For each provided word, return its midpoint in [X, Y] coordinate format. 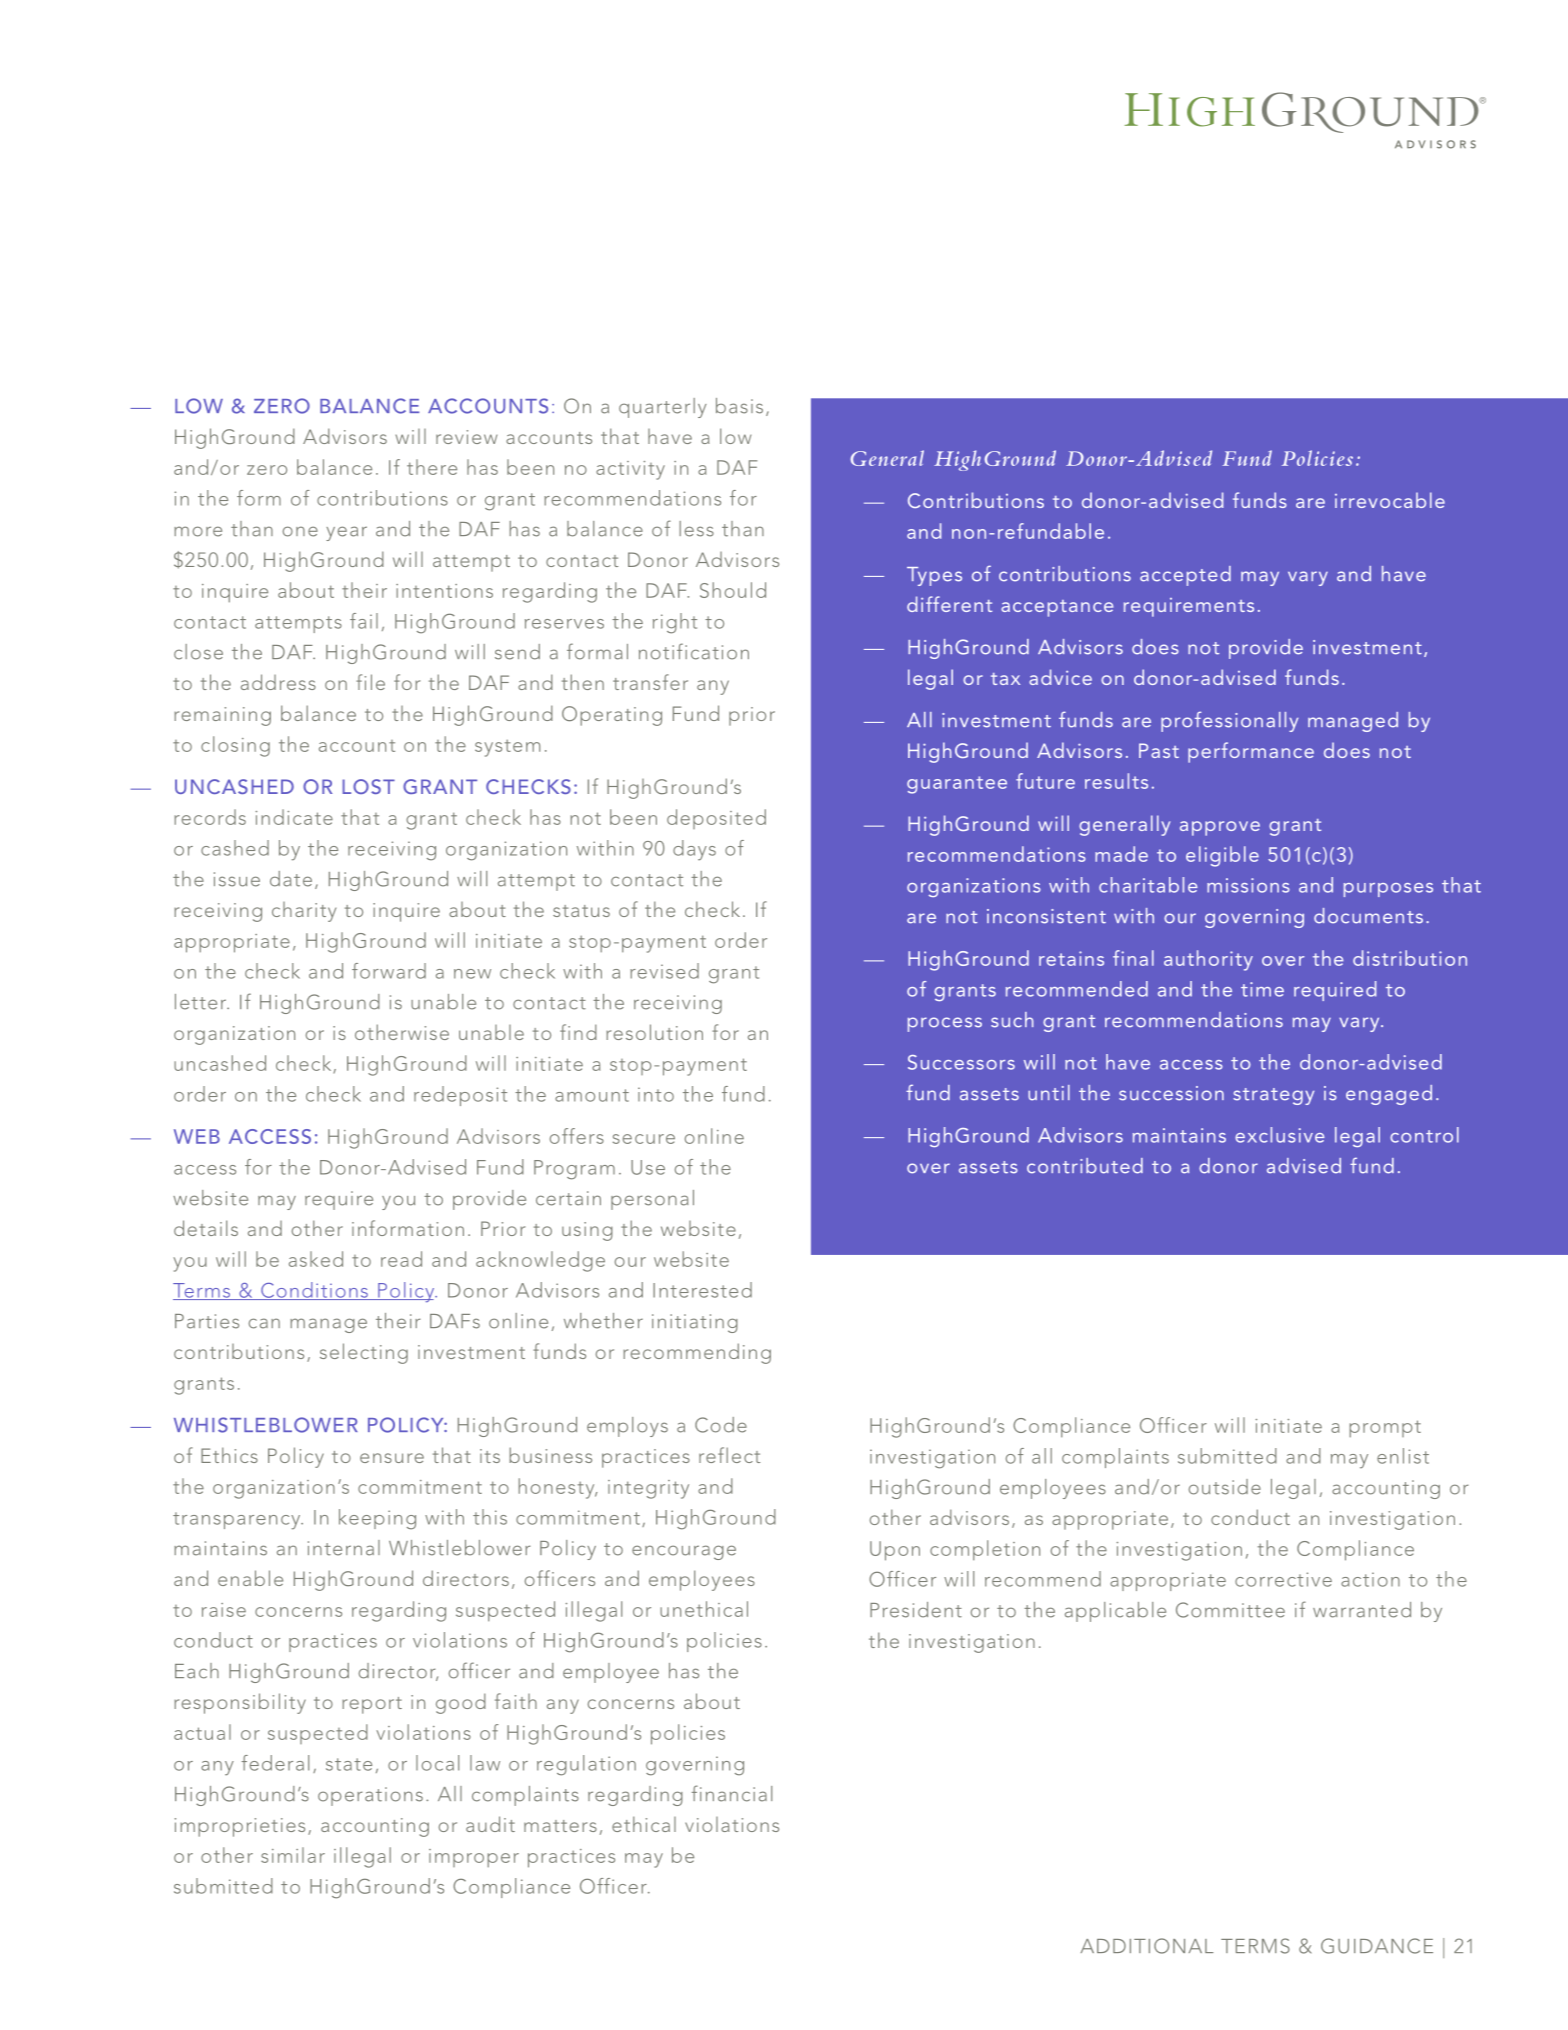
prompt [1385, 1428]
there [432, 467]
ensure [392, 1458]
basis [739, 406]
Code [721, 1425]
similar [293, 1855]
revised [664, 971]
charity [304, 912]
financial [732, 1793]
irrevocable [1390, 500]
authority [1208, 960]
